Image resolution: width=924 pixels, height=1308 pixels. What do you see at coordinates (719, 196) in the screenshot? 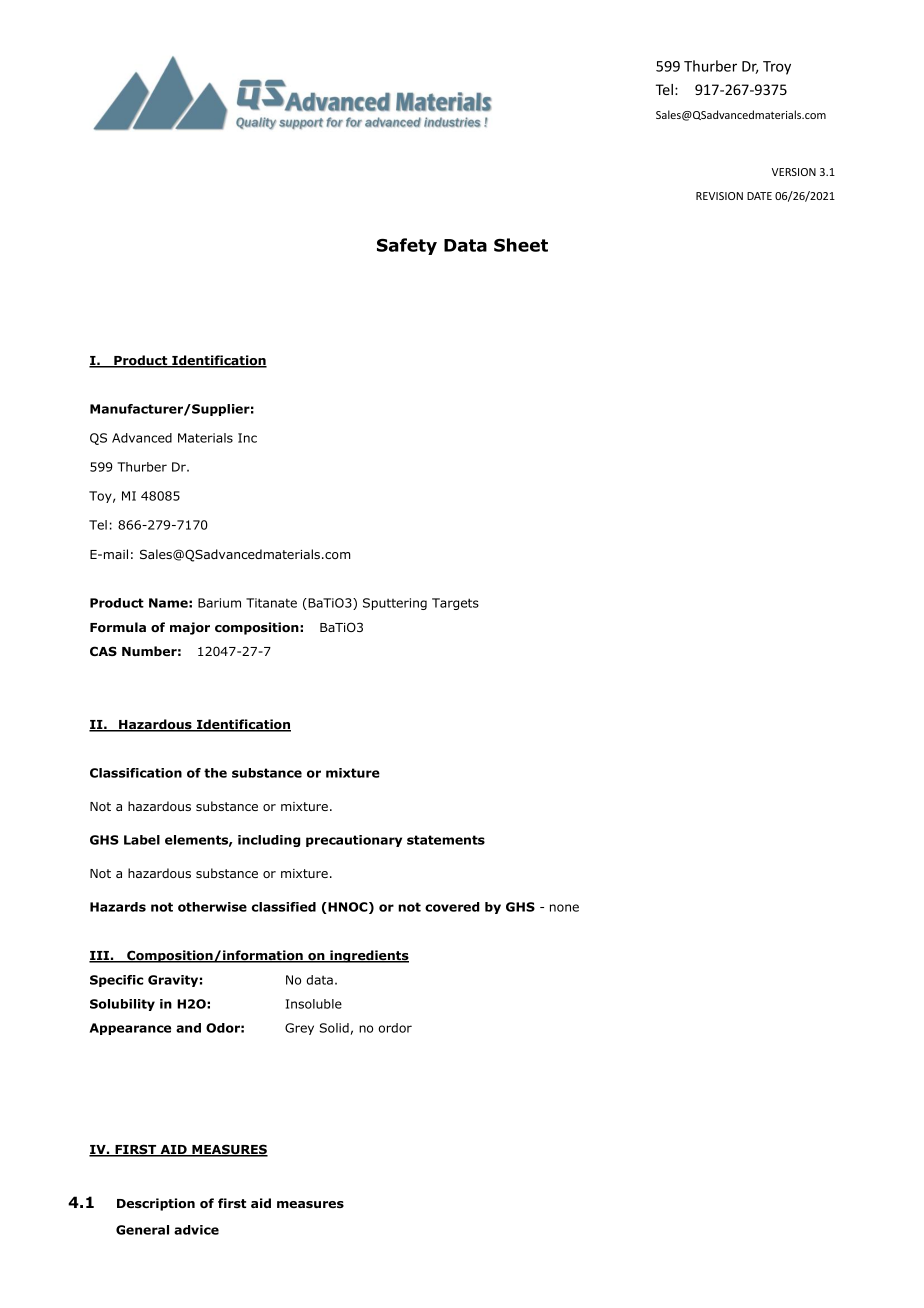
I see `REVISION` at bounding box center [719, 196].
